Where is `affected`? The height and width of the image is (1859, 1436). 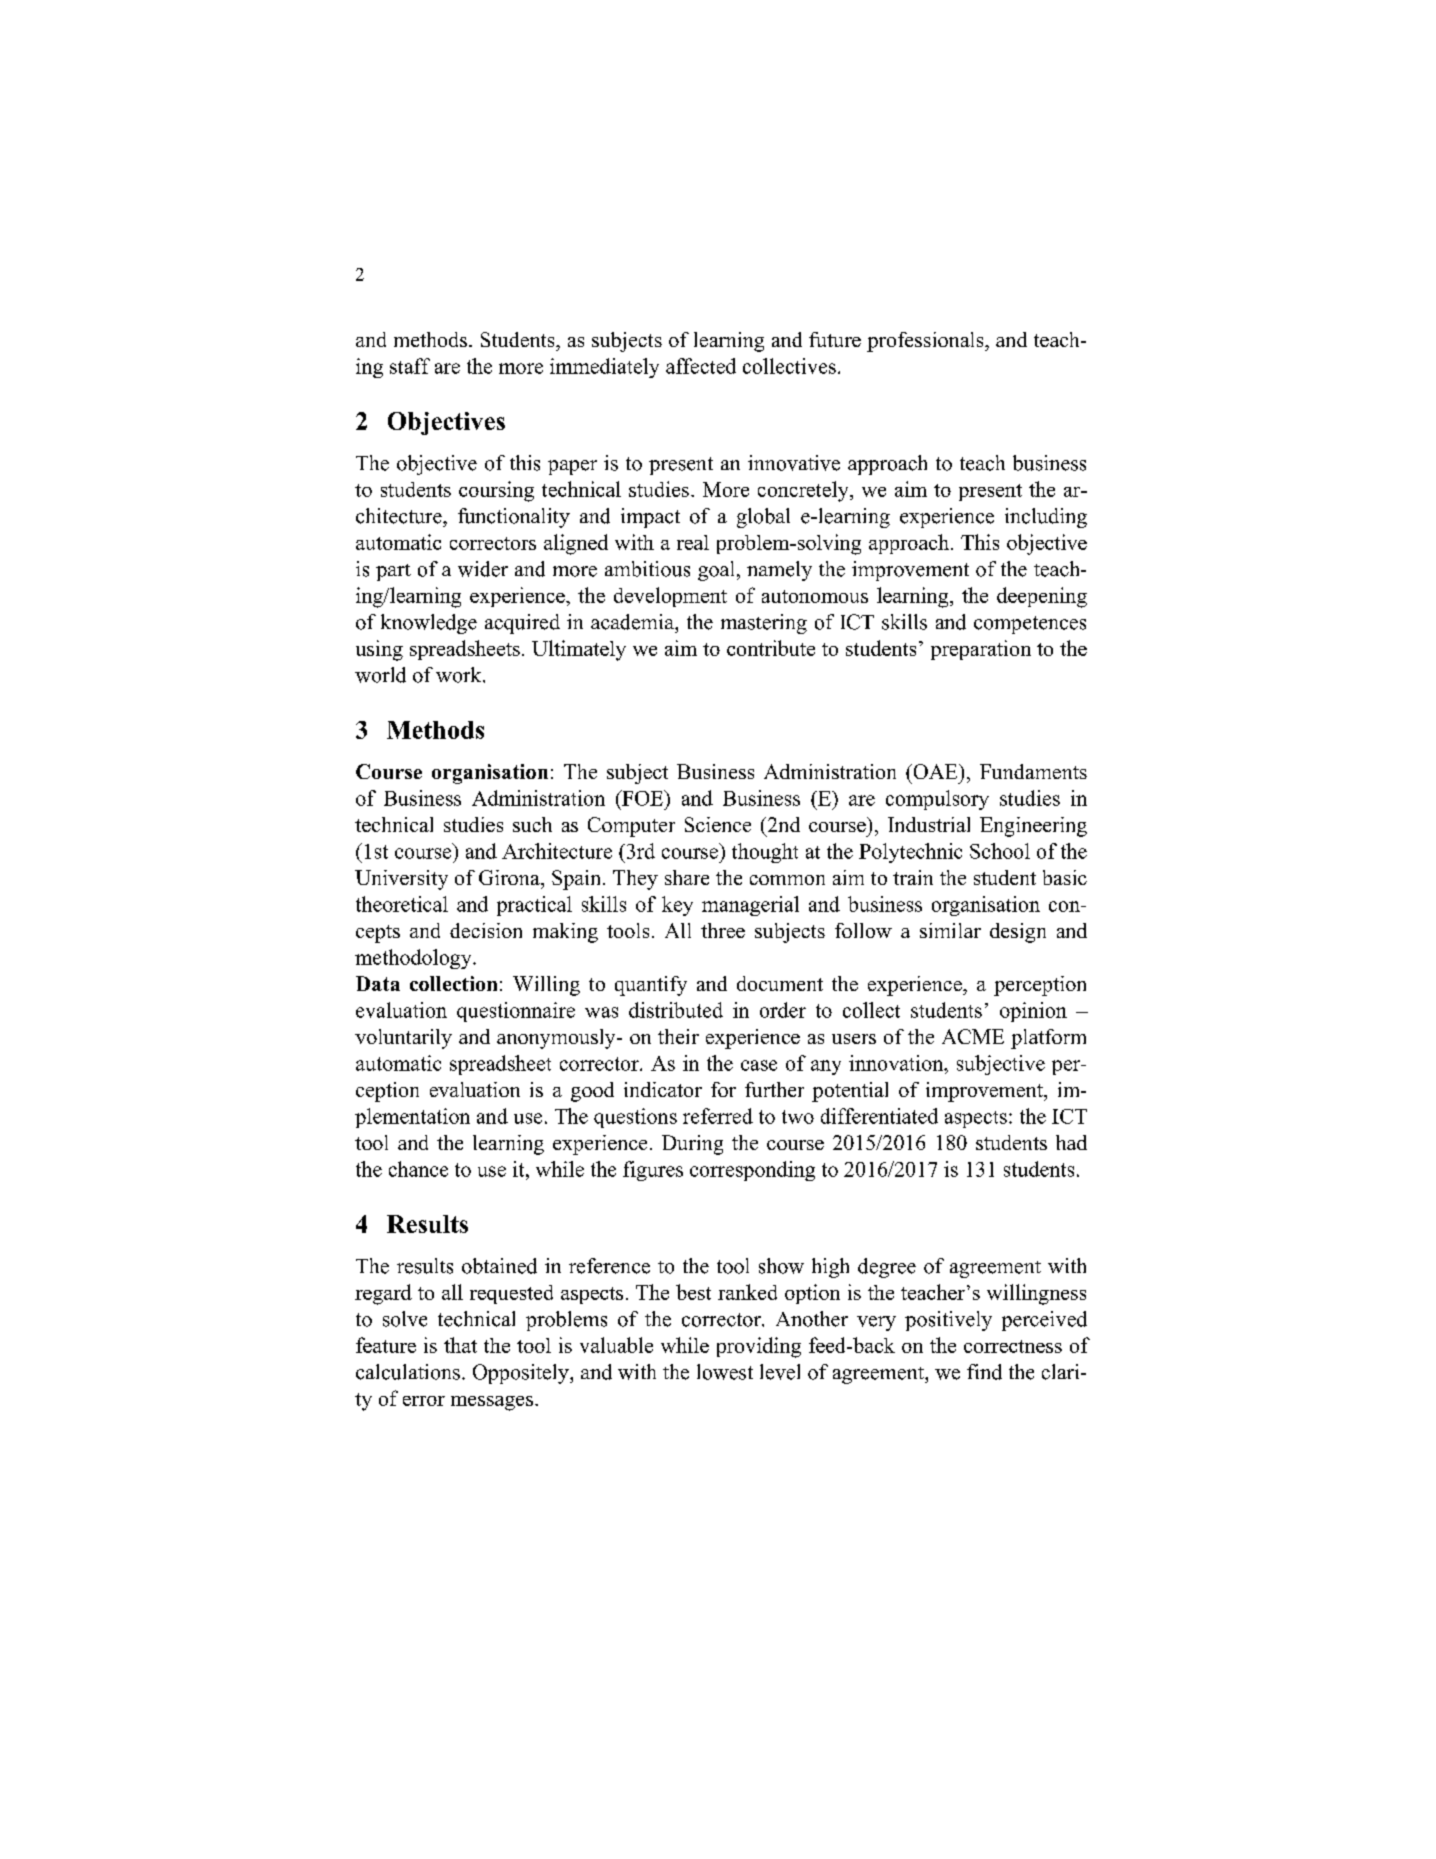 affected is located at coordinates (701, 366).
